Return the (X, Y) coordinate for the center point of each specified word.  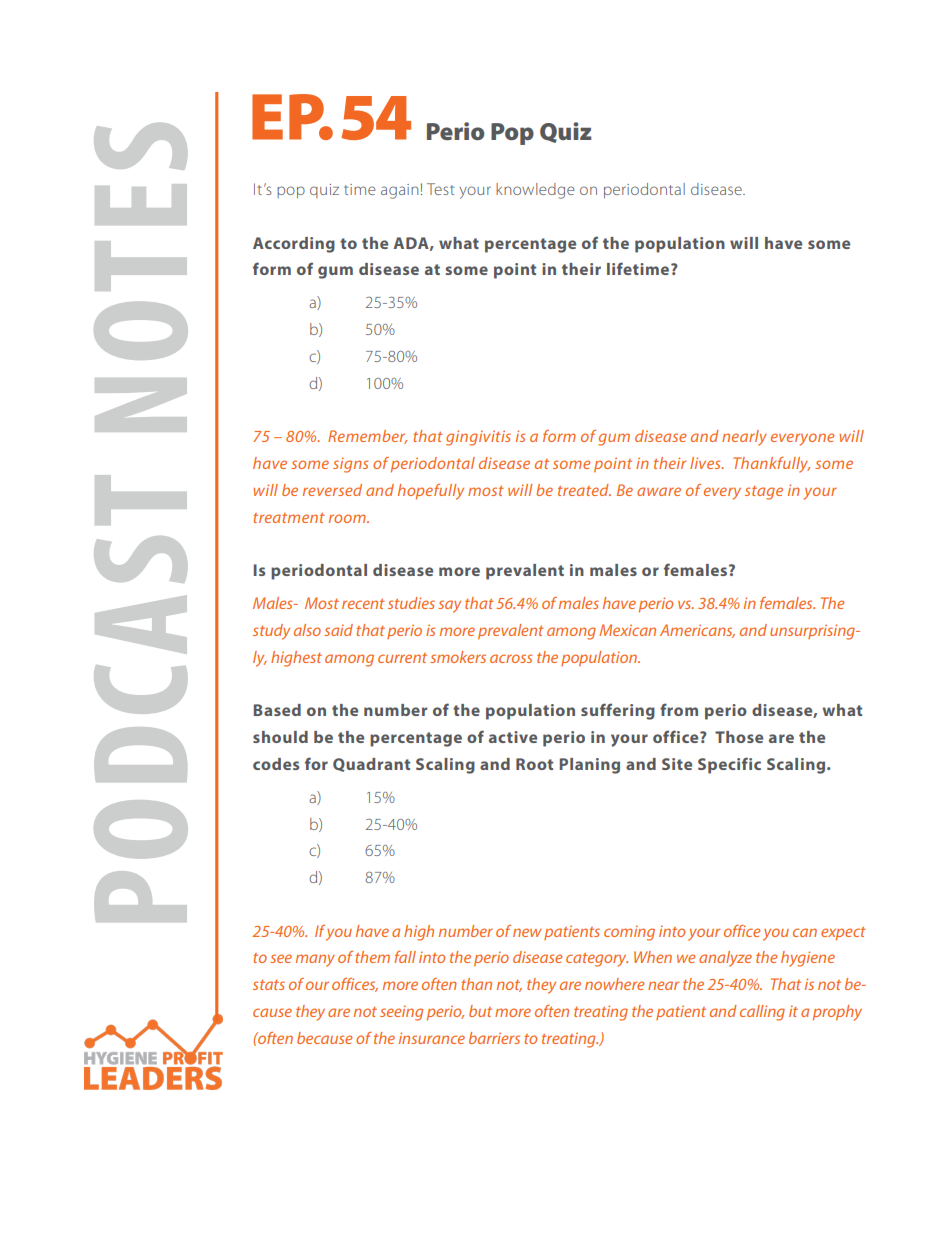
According (294, 245)
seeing (401, 1013)
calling (762, 1013)
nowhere (614, 984)
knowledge (535, 191)
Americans (697, 631)
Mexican (627, 630)
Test (440, 189)
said (338, 630)
